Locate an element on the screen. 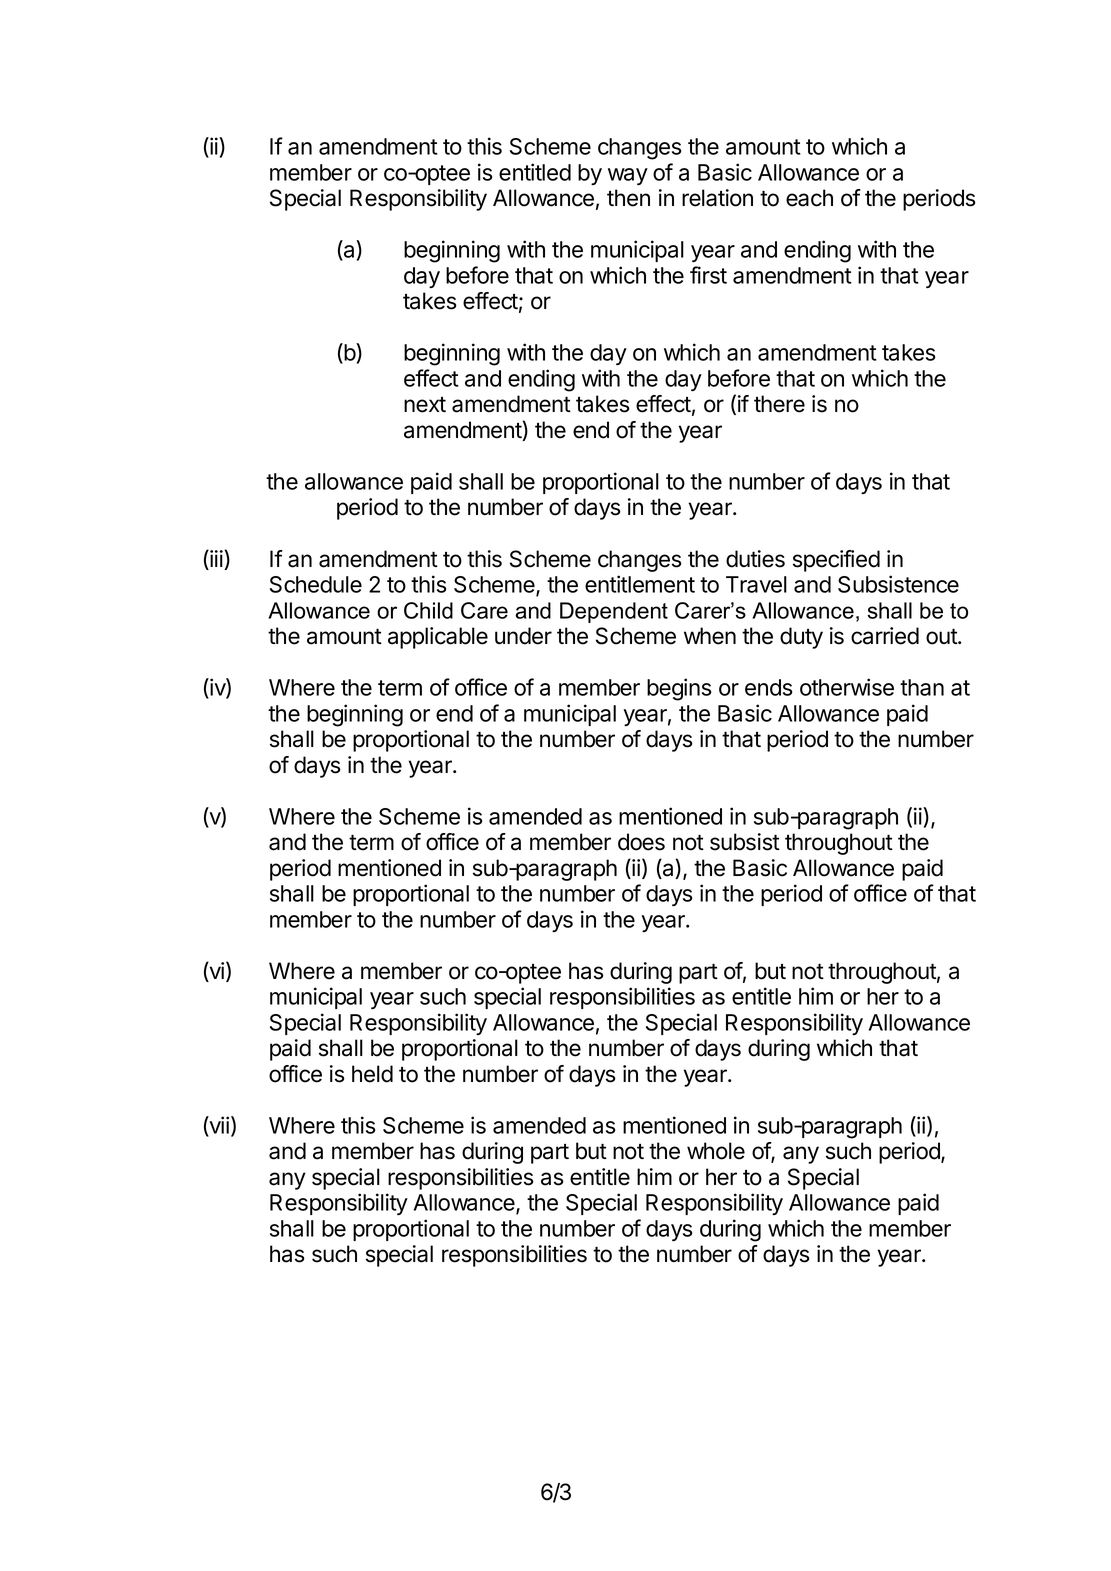  Dependent is located at coordinates (614, 612).
